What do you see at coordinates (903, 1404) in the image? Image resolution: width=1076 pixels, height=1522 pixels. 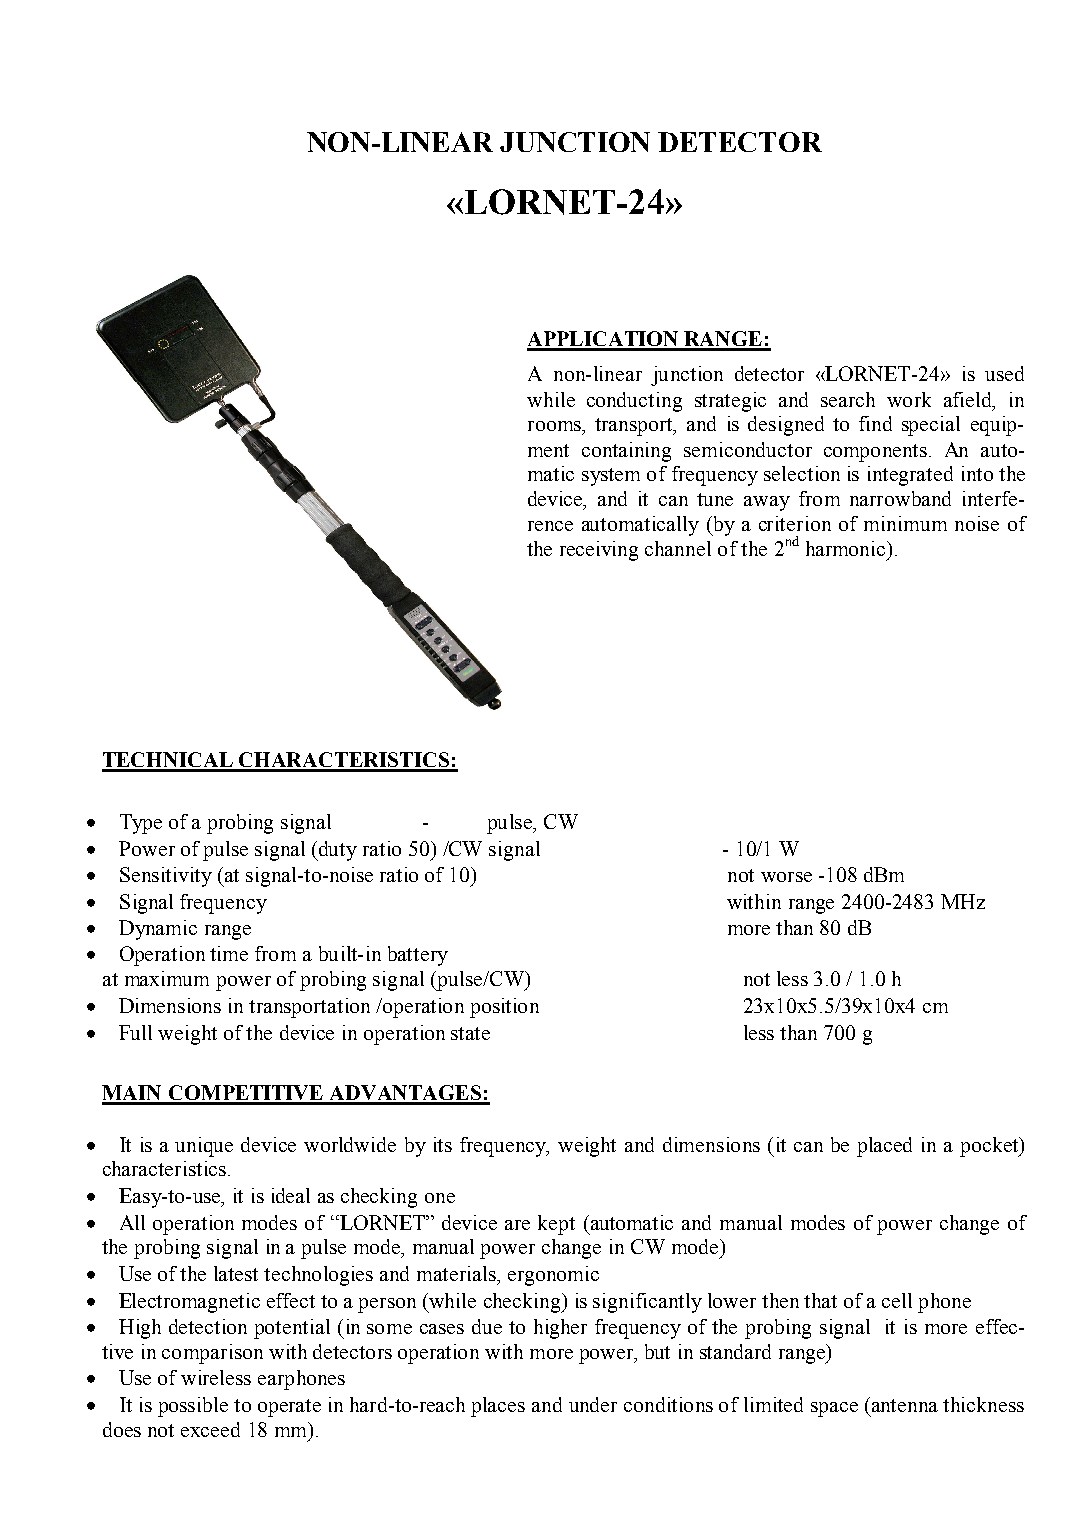 I see `antenna` at bounding box center [903, 1404].
